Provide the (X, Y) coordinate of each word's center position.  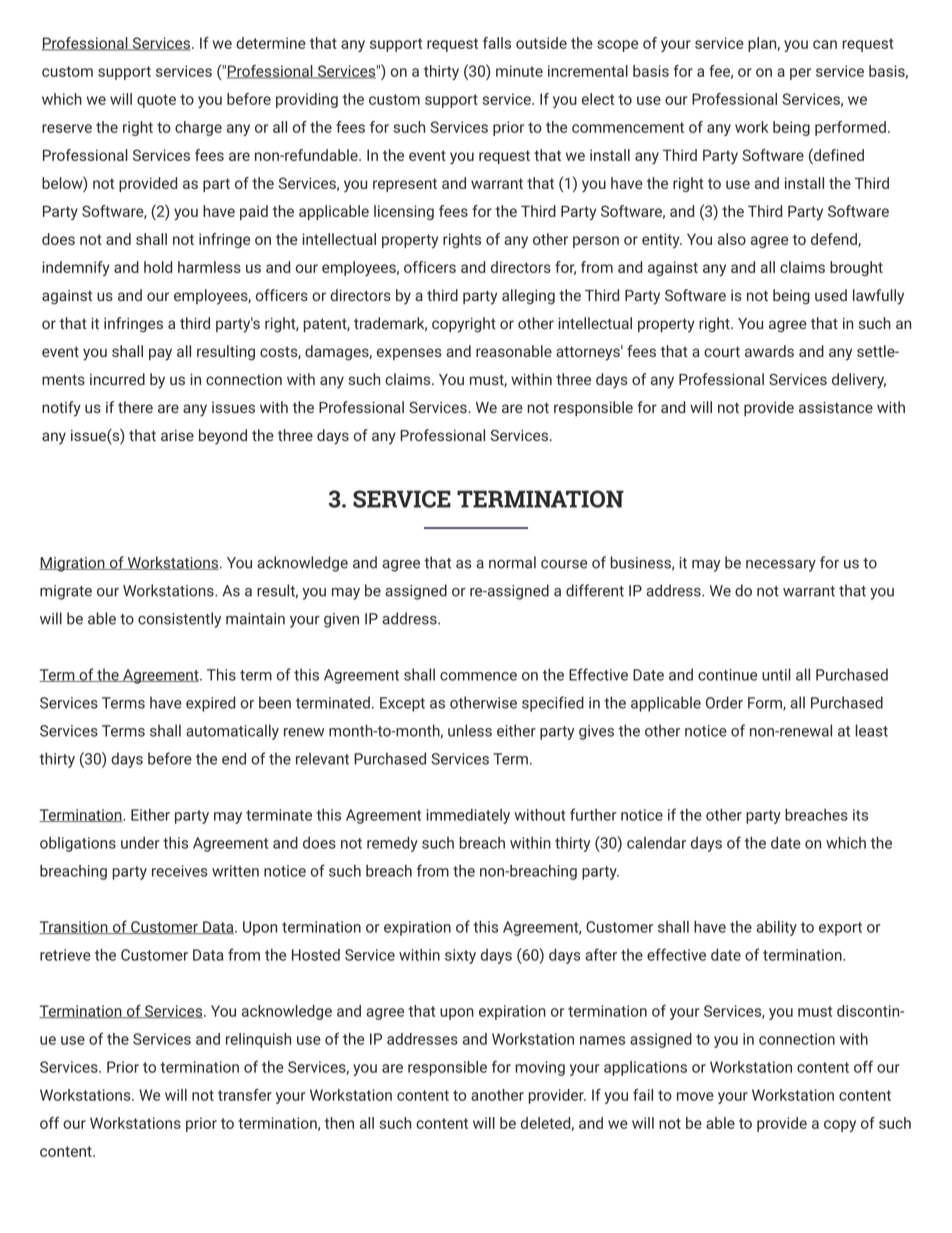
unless (470, 730)
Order (724, 702)
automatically (232, 732)
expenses (409, 354)
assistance (836, 407)
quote (156, 101)
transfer (245, 1094)
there (135, 407)
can (825, 44)
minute (519, 71)
